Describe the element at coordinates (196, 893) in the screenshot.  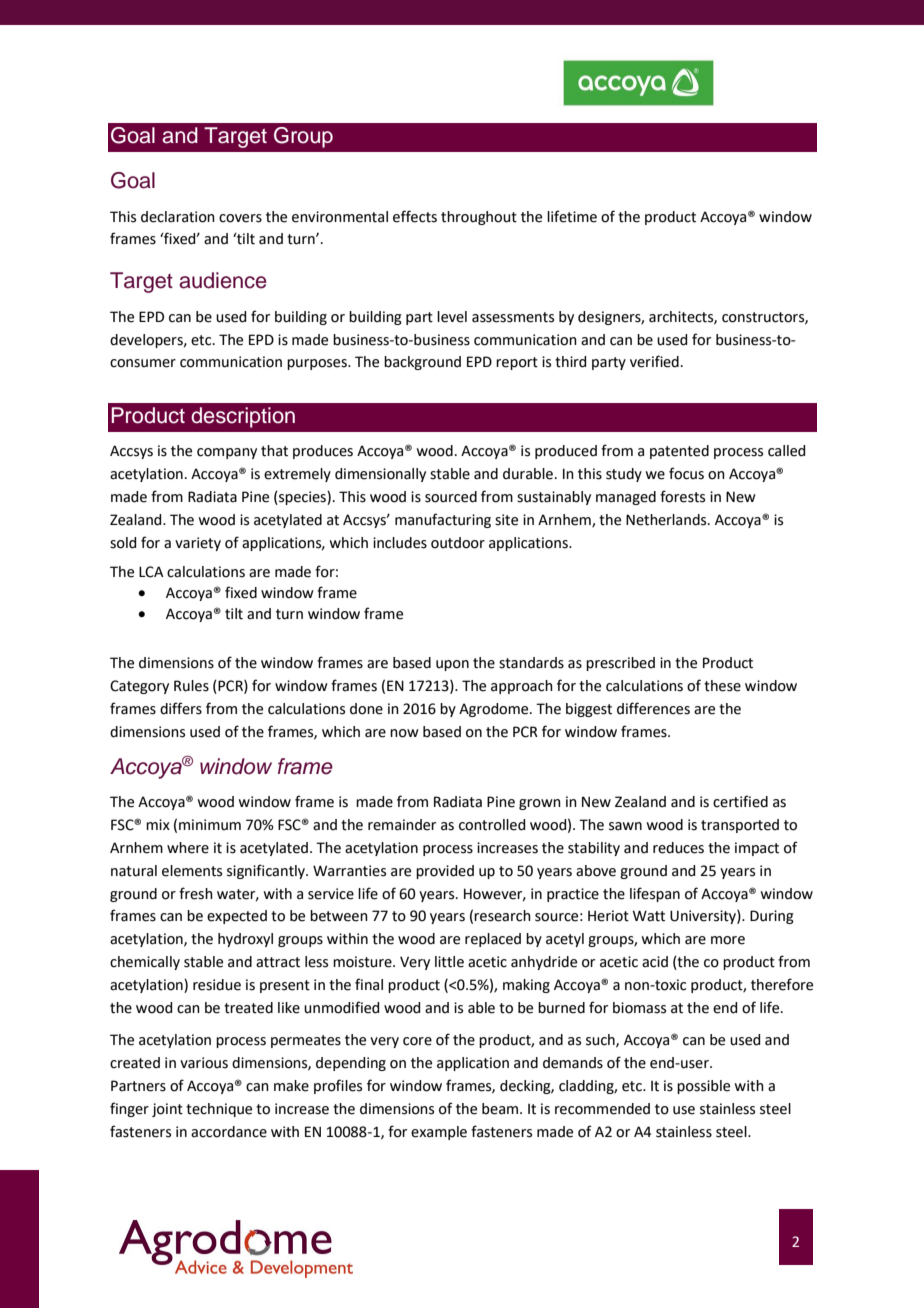
I see `fresh` at that location.
